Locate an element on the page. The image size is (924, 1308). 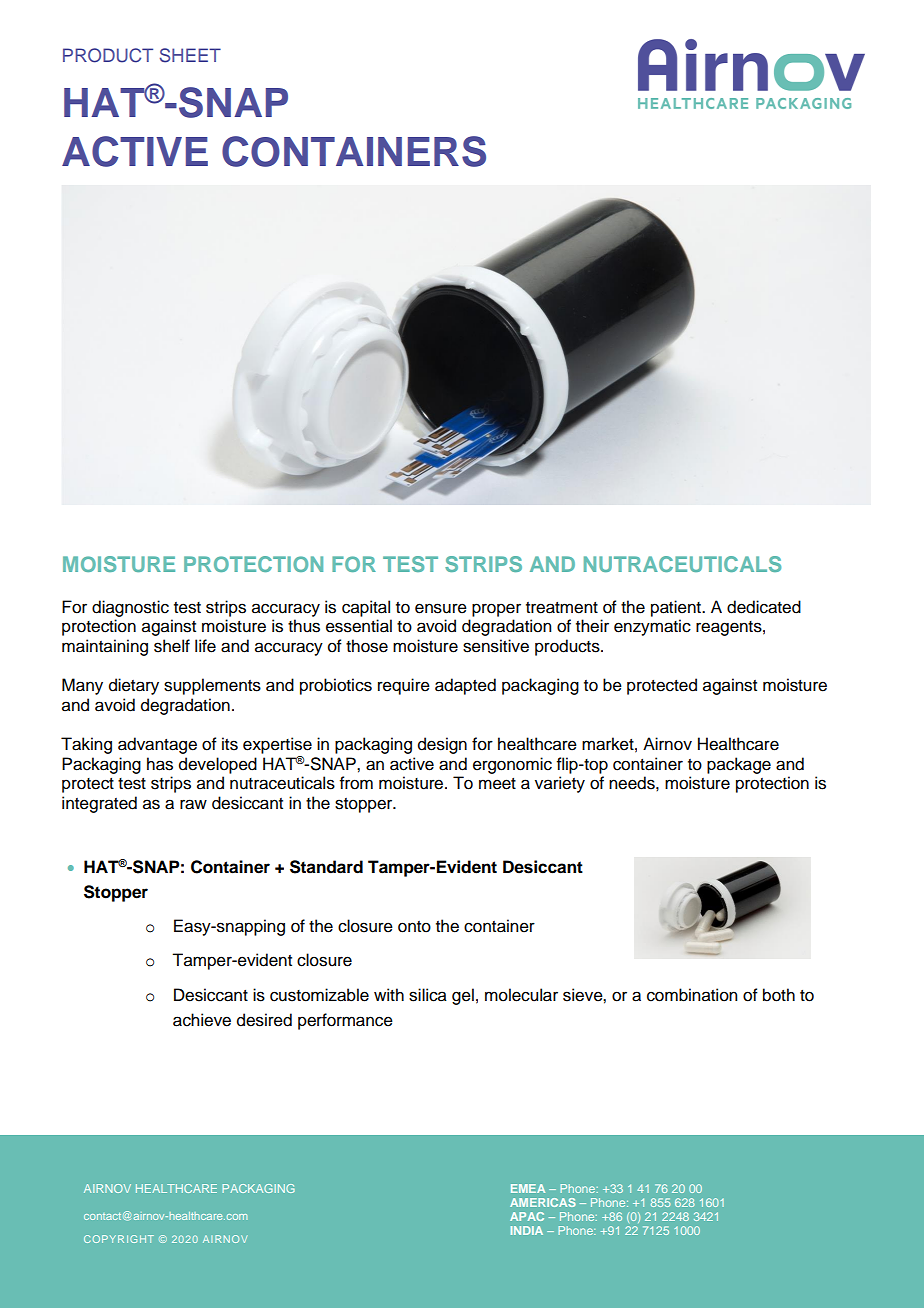
COPYRIGHT is located at coordinates (119, 1239).
